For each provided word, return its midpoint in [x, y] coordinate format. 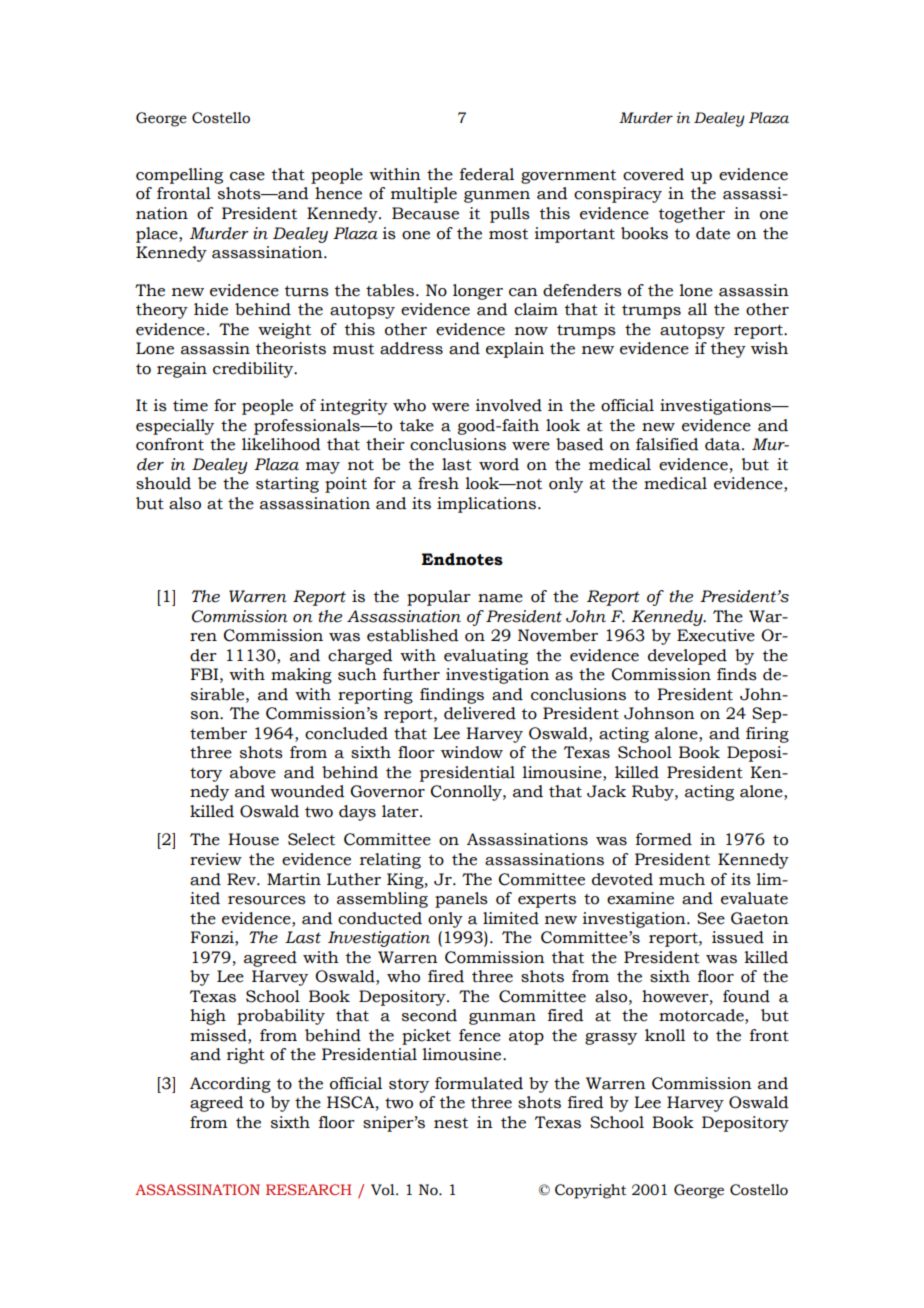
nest [451, 1123]
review [216, 859]
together [692, 215]
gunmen [497, 197]
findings [452, 696]
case [247, 176]
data [724, 444]
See [711, 918]
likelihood [281, 444]
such [357, 674]
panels [461, 900]
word [499, 464]
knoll [665, 1035]
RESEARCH [308, 1189]
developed [687, 657]
